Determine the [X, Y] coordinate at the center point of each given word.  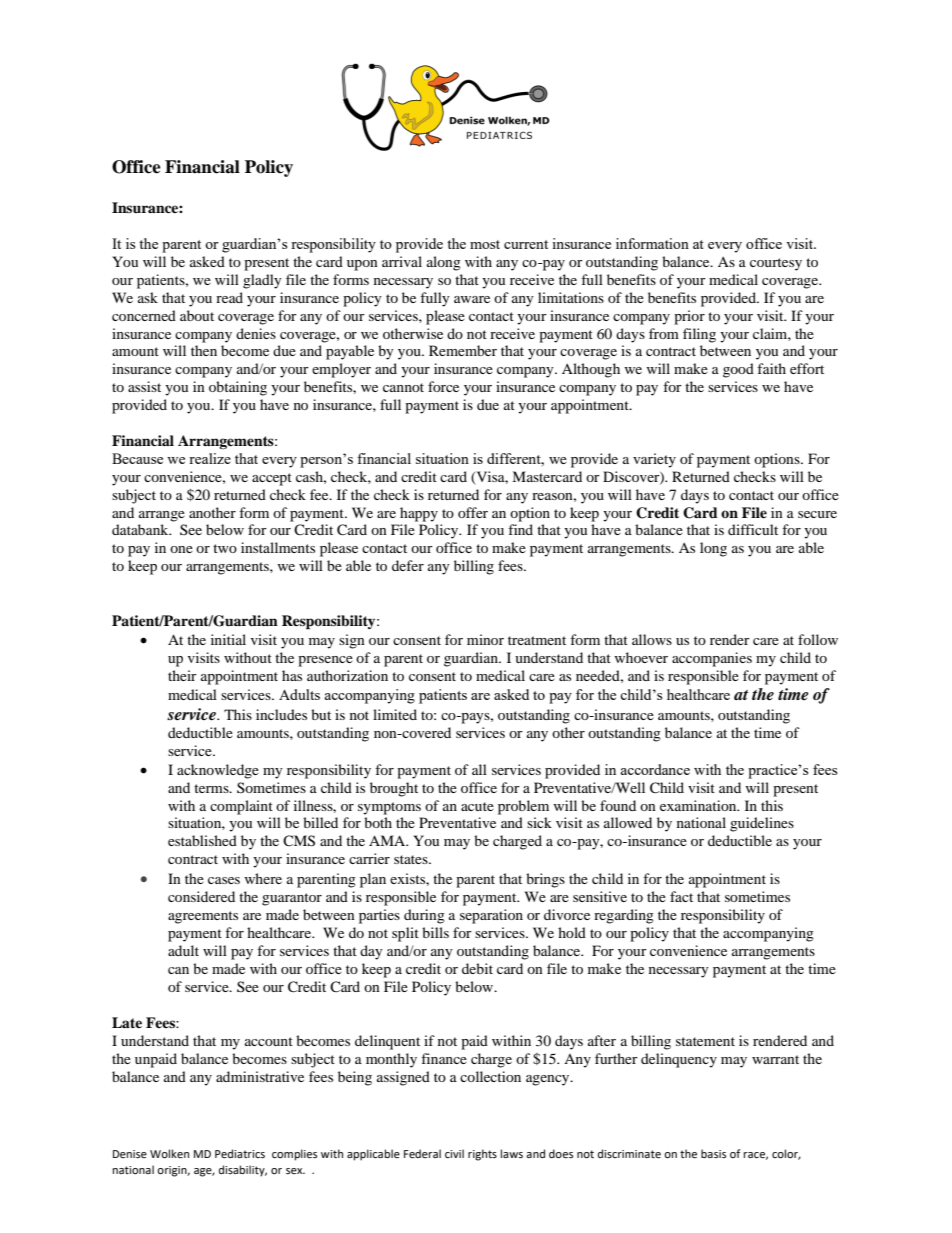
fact [681, 896]
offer [473, 512]
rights [482, 1155]
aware [472, 299]
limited [395, 714]
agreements [203, 917]
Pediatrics [240, 1154]
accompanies [712, 659]
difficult [753, 529]
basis [713, 1153]
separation [491, 916]
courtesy [776, 264]
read [229, 297]
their [182, 675]
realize [210, 458]
